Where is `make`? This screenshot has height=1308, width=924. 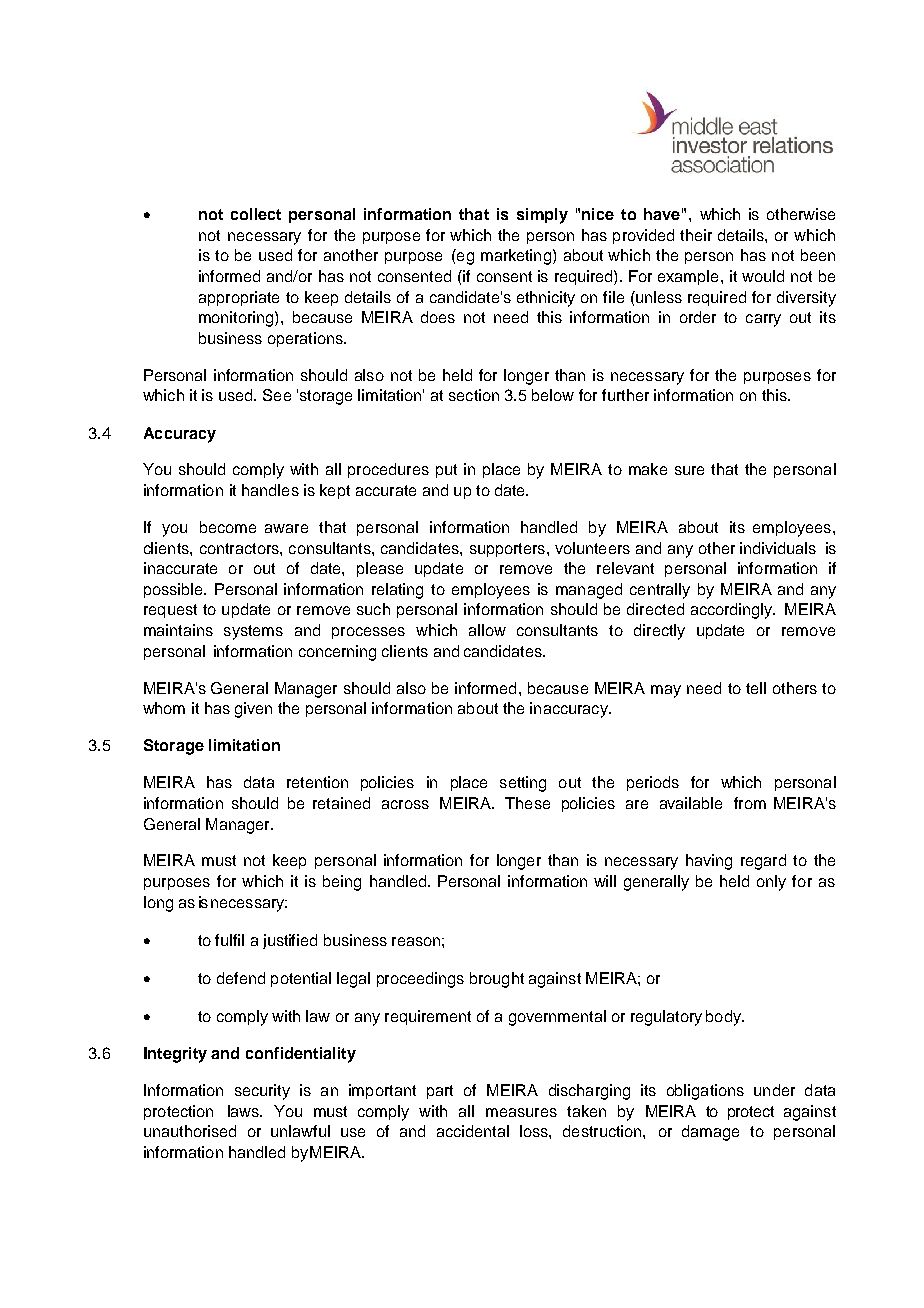 make is located at coordinates (648, 469).
